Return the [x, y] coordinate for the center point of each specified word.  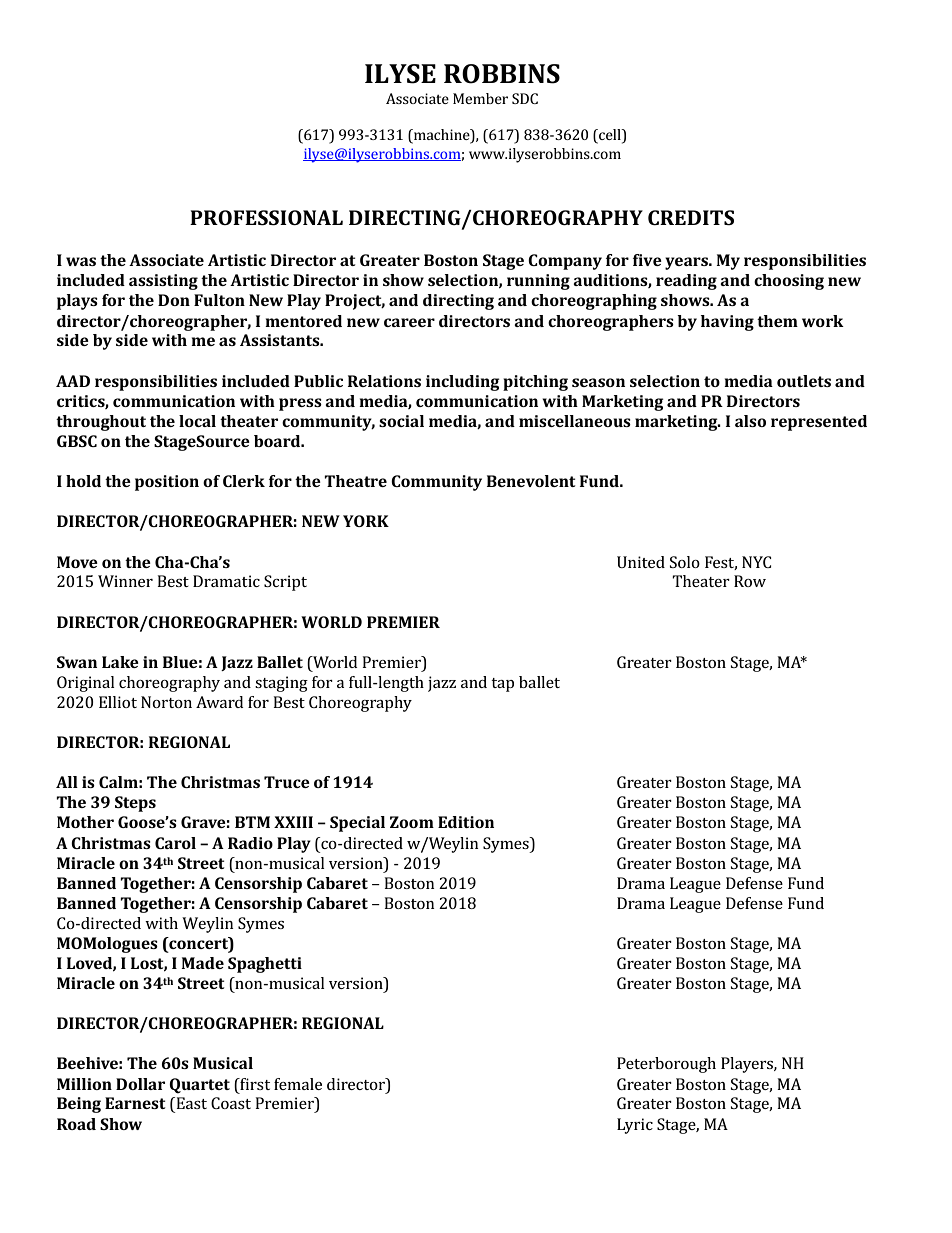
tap [502, 685]
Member [480, 98]
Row [750, 581]
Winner [125, 581]
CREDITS [691, 217]
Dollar [140, 1084]
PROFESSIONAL [266, 217]
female [298, 1084]
